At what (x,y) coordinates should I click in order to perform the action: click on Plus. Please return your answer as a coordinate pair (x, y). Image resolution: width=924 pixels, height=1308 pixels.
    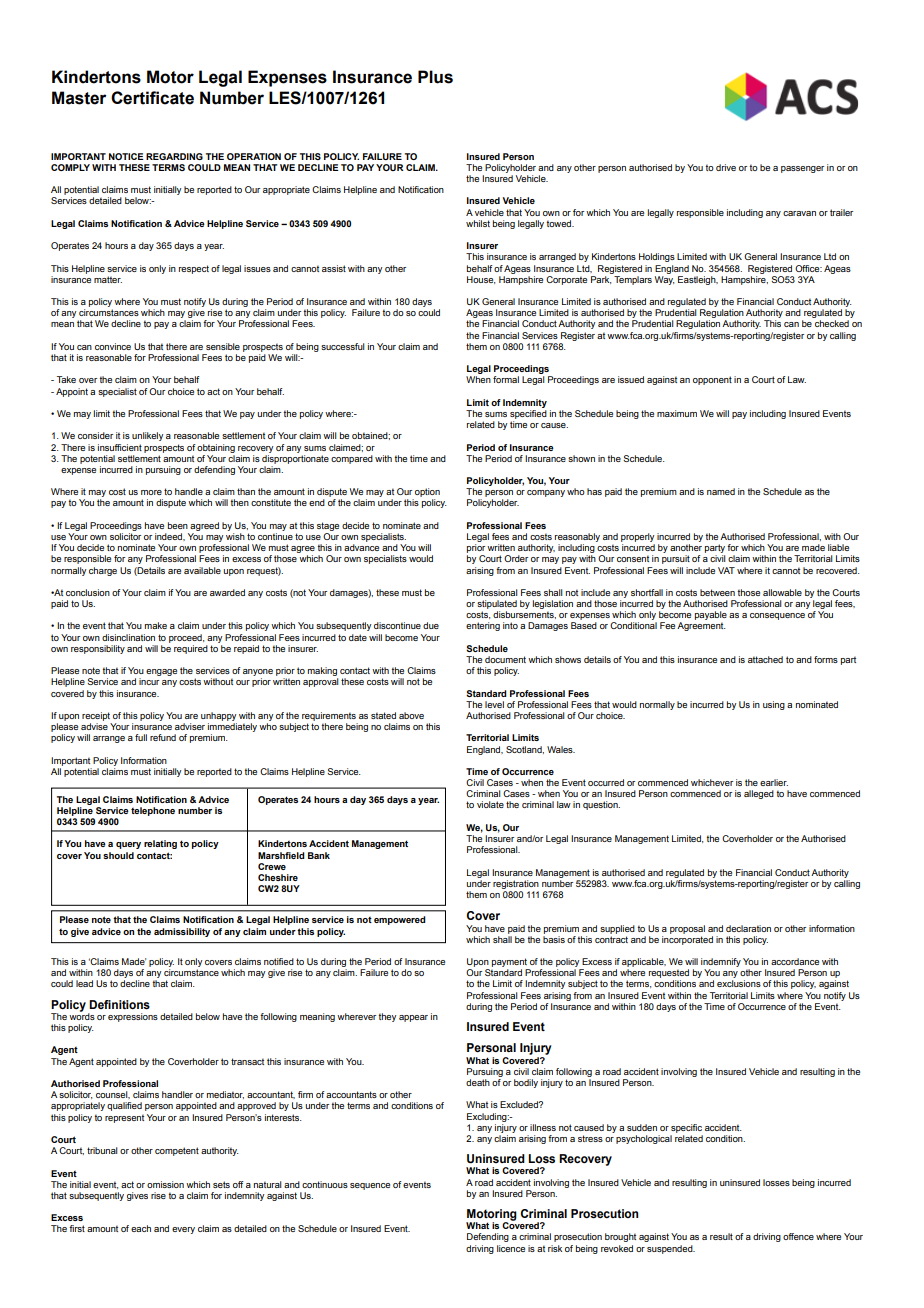
    Looking at the image, I should click on (435, 77).
